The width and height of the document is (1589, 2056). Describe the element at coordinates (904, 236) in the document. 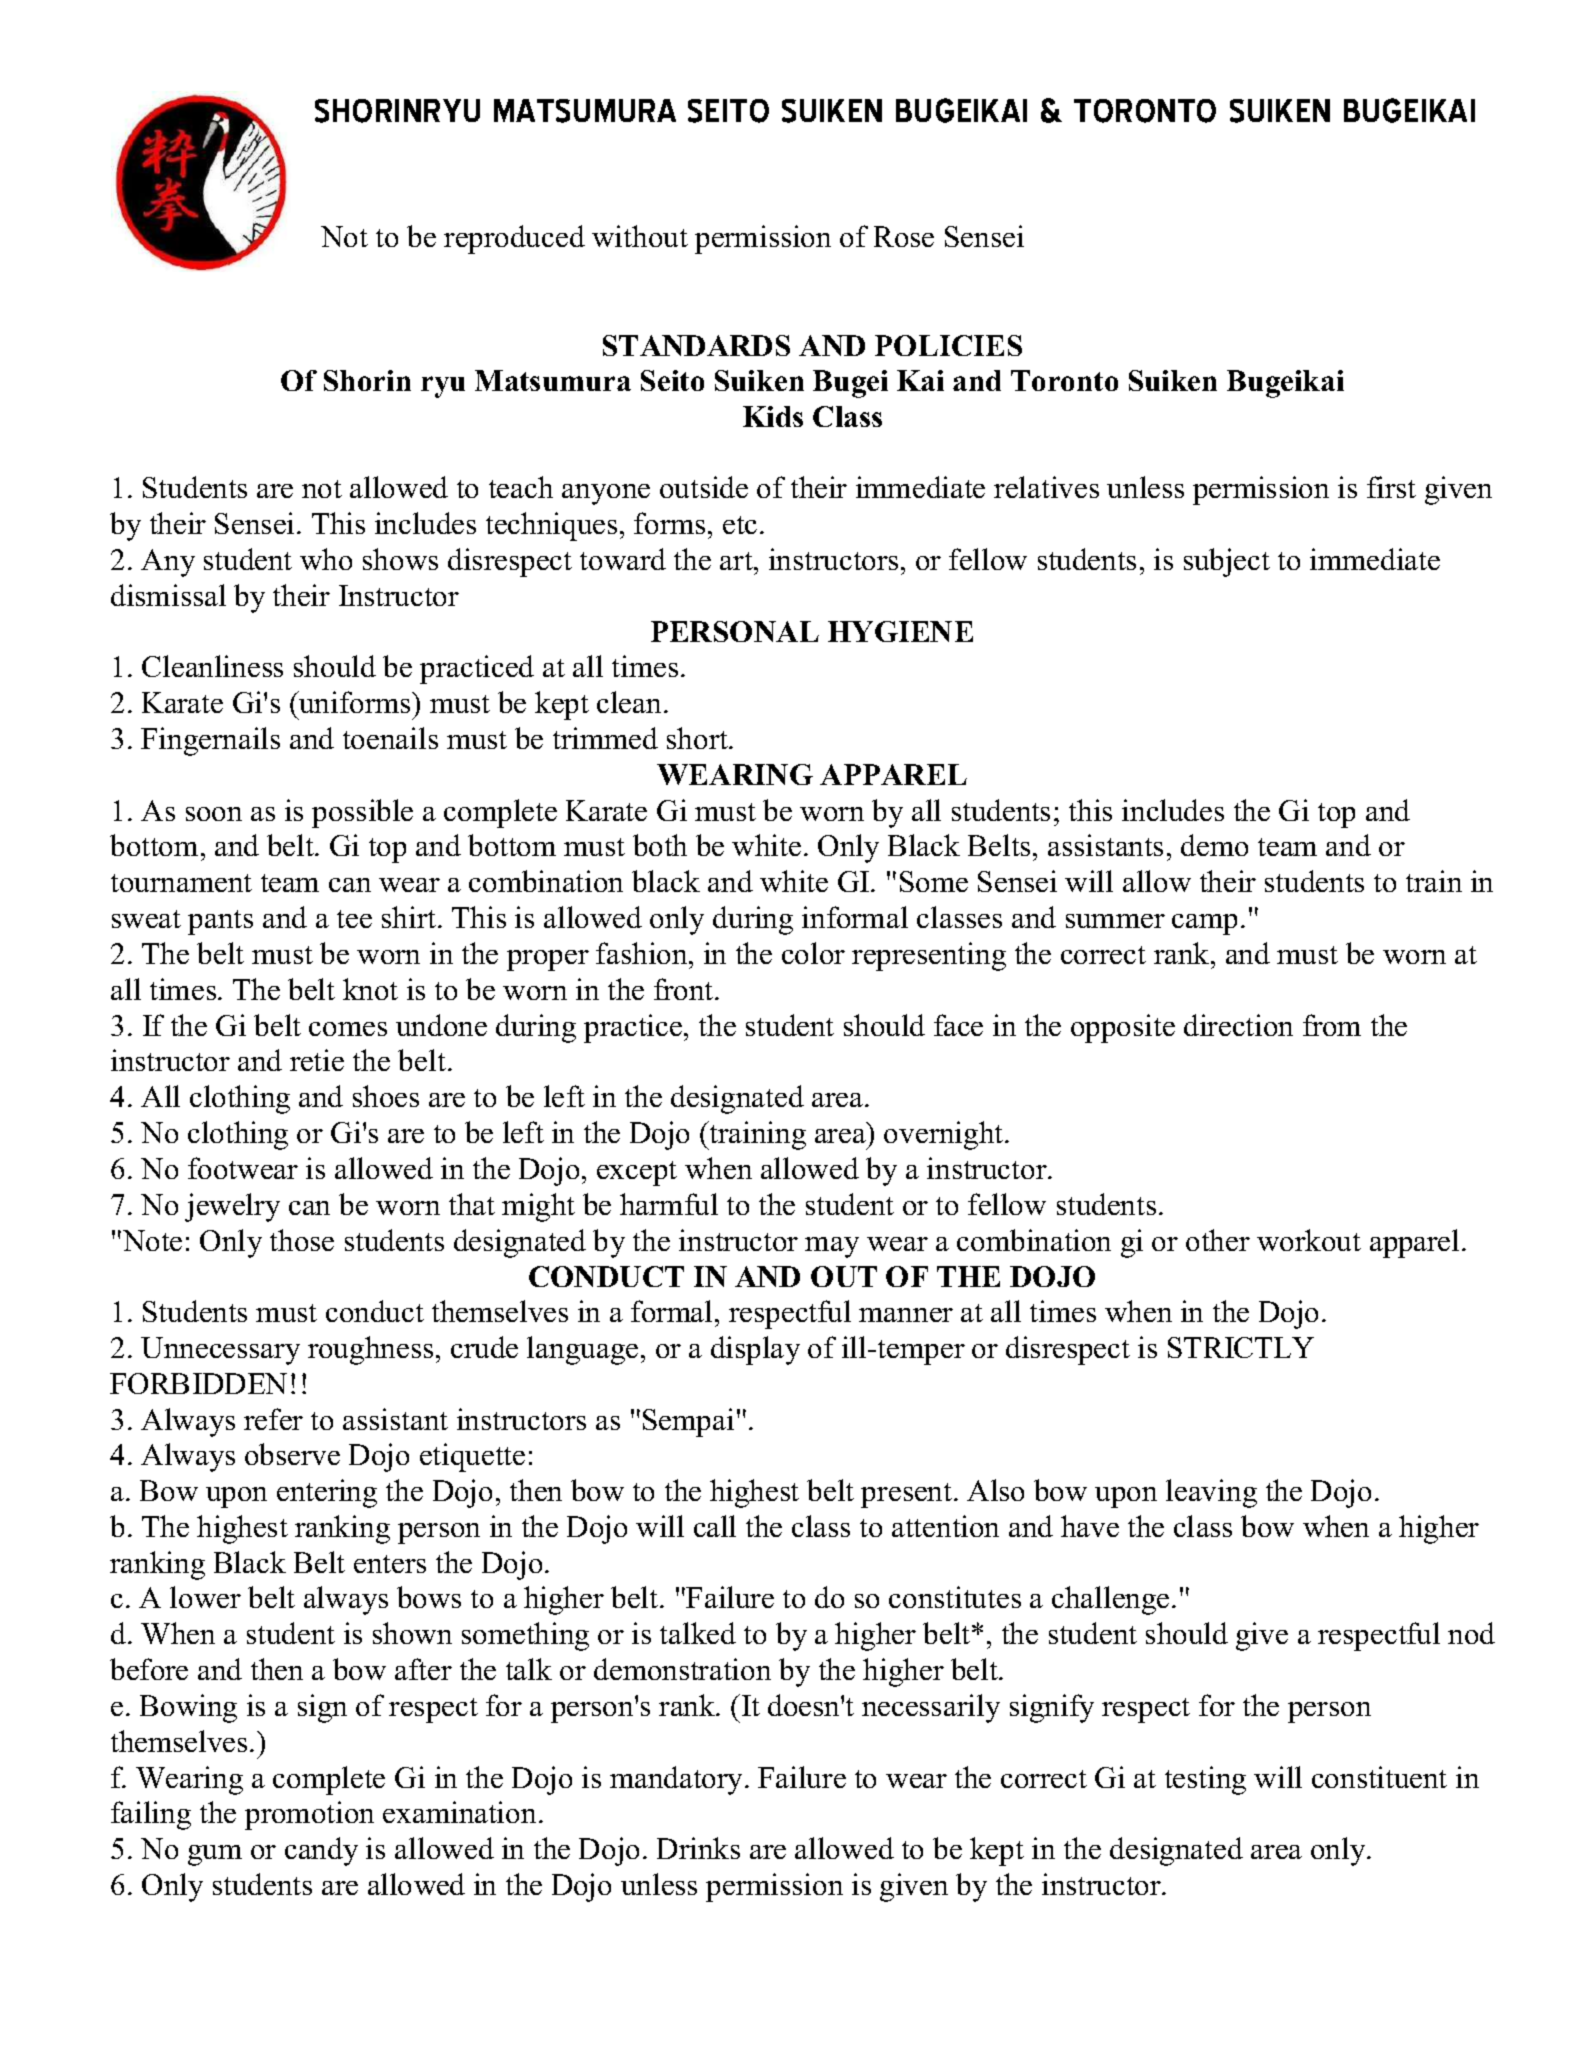

I see `Rose` at that location.
